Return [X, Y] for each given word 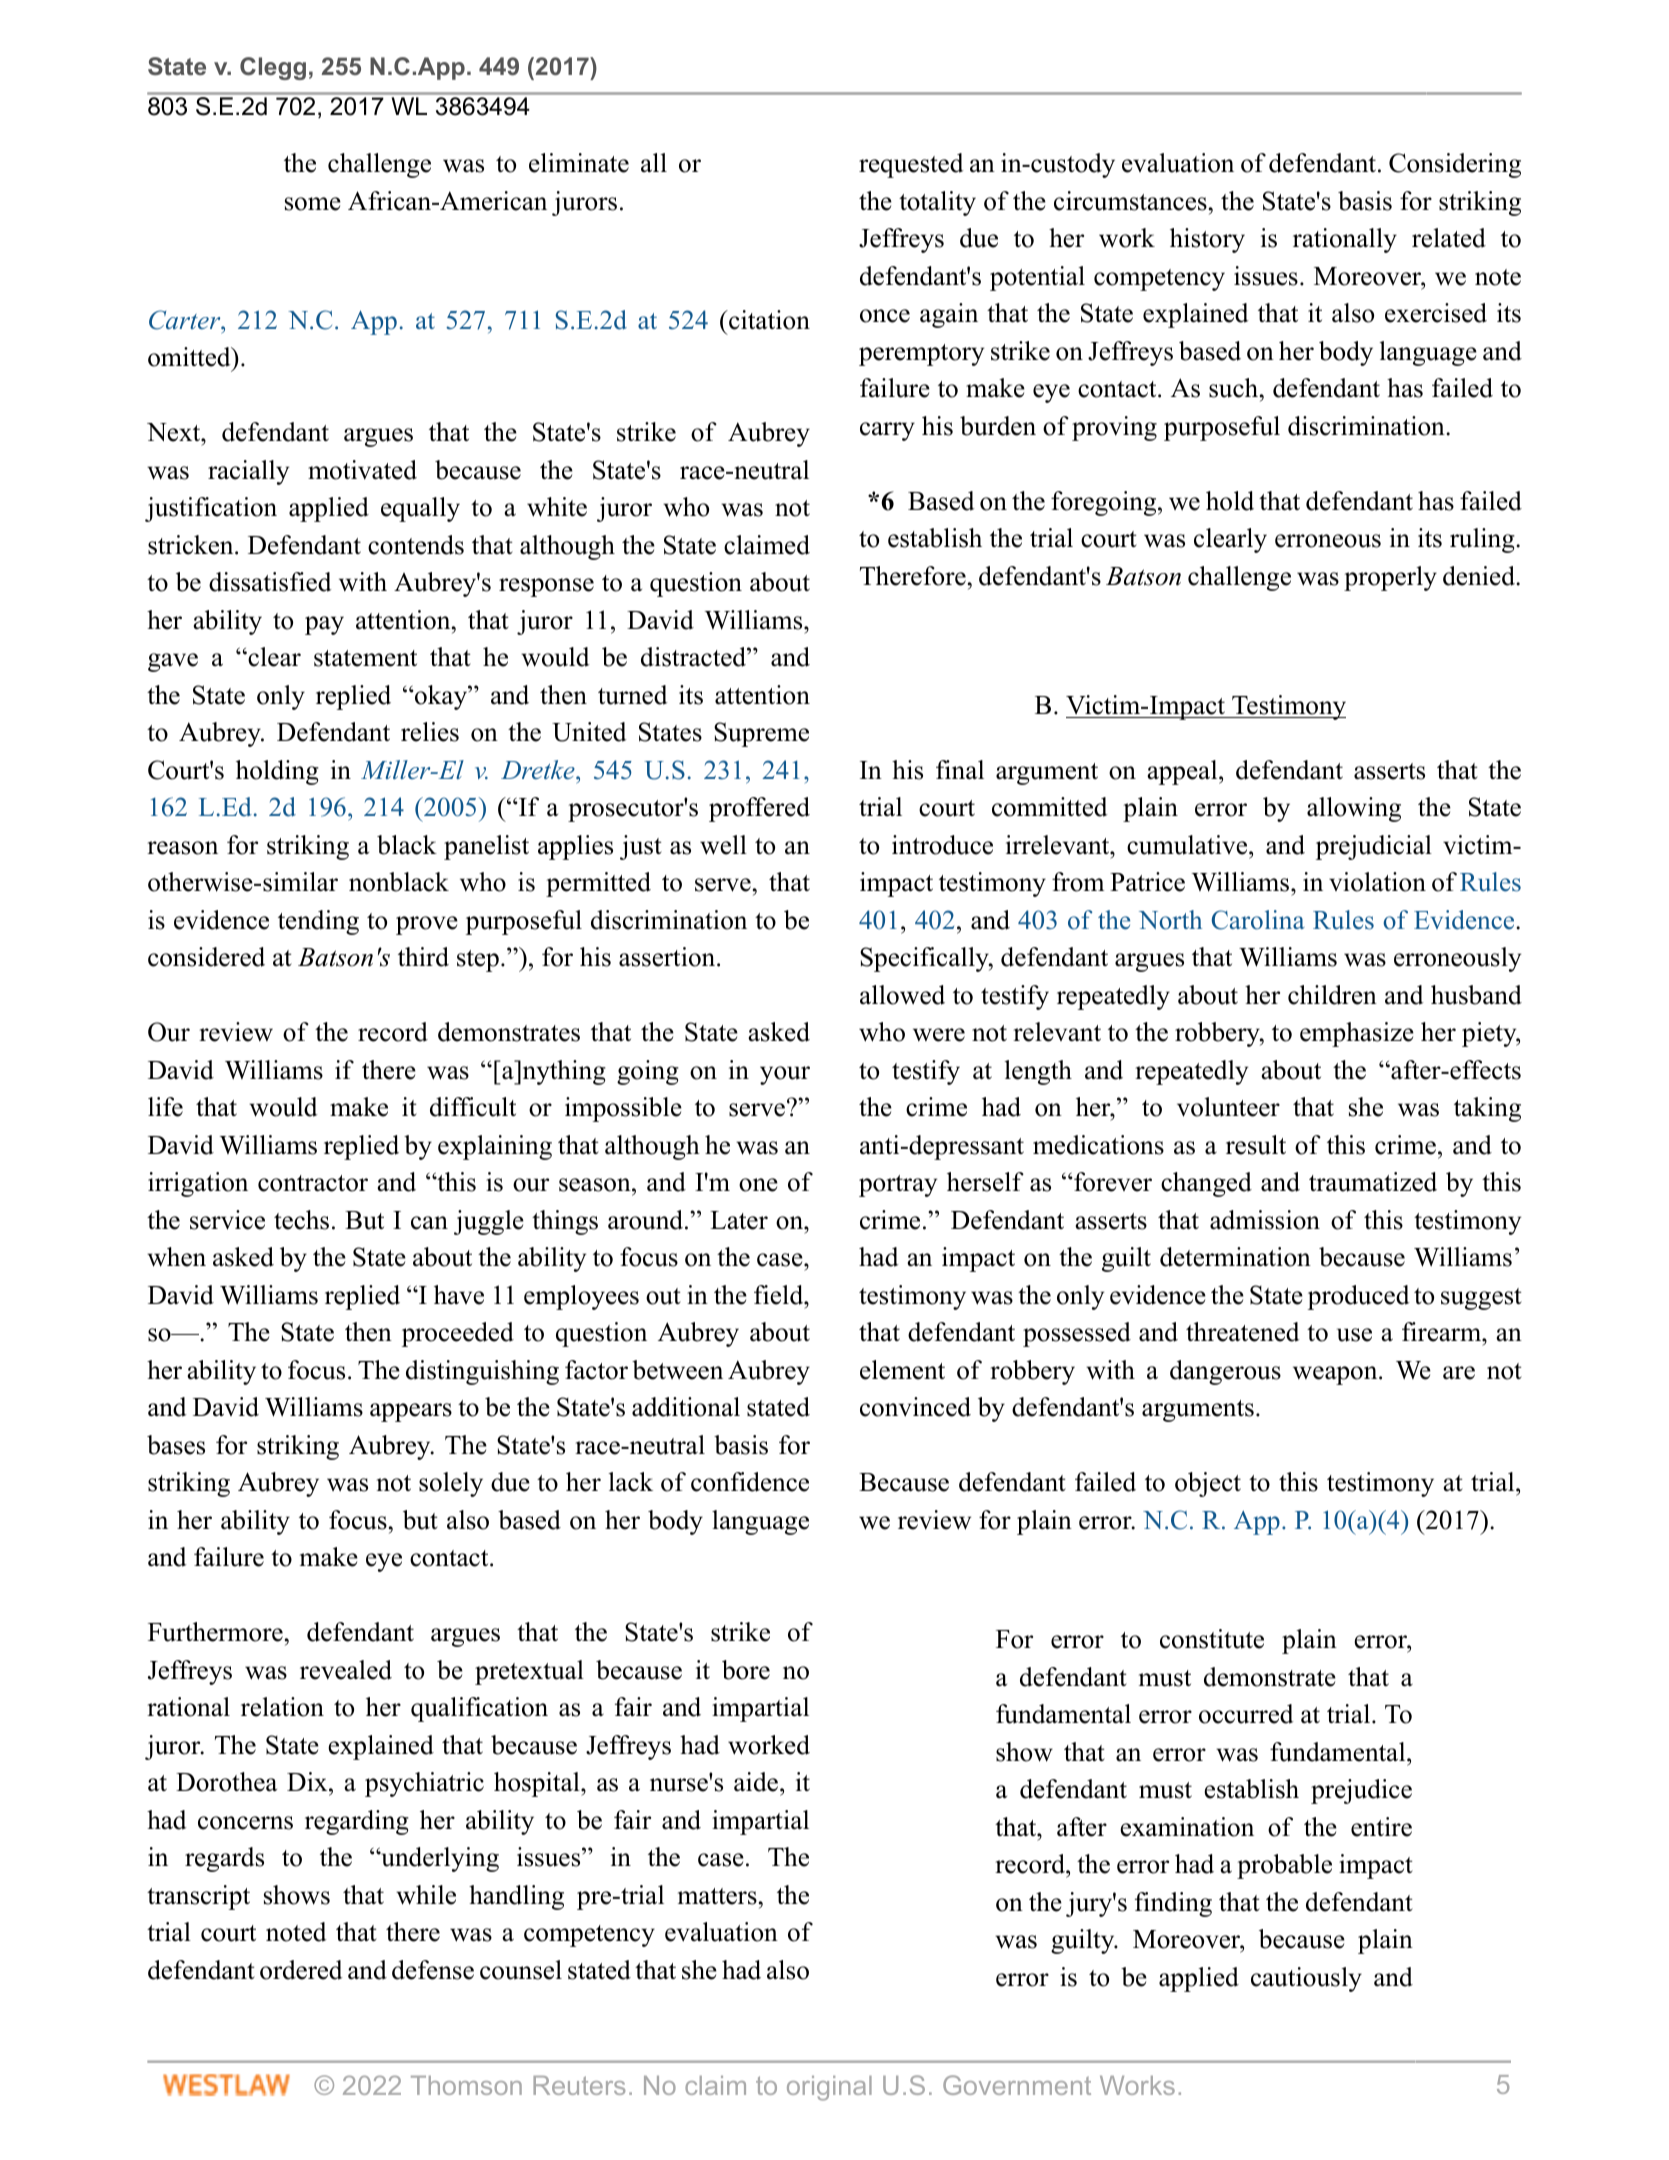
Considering [1455, 165]
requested [911, 165]
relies [430, 732]
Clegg [273, 68]
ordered [301, 1970]
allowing [1354, 809]
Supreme [761, 734]
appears [411, 1412]
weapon [1336, 1375]
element [902, 1370]
